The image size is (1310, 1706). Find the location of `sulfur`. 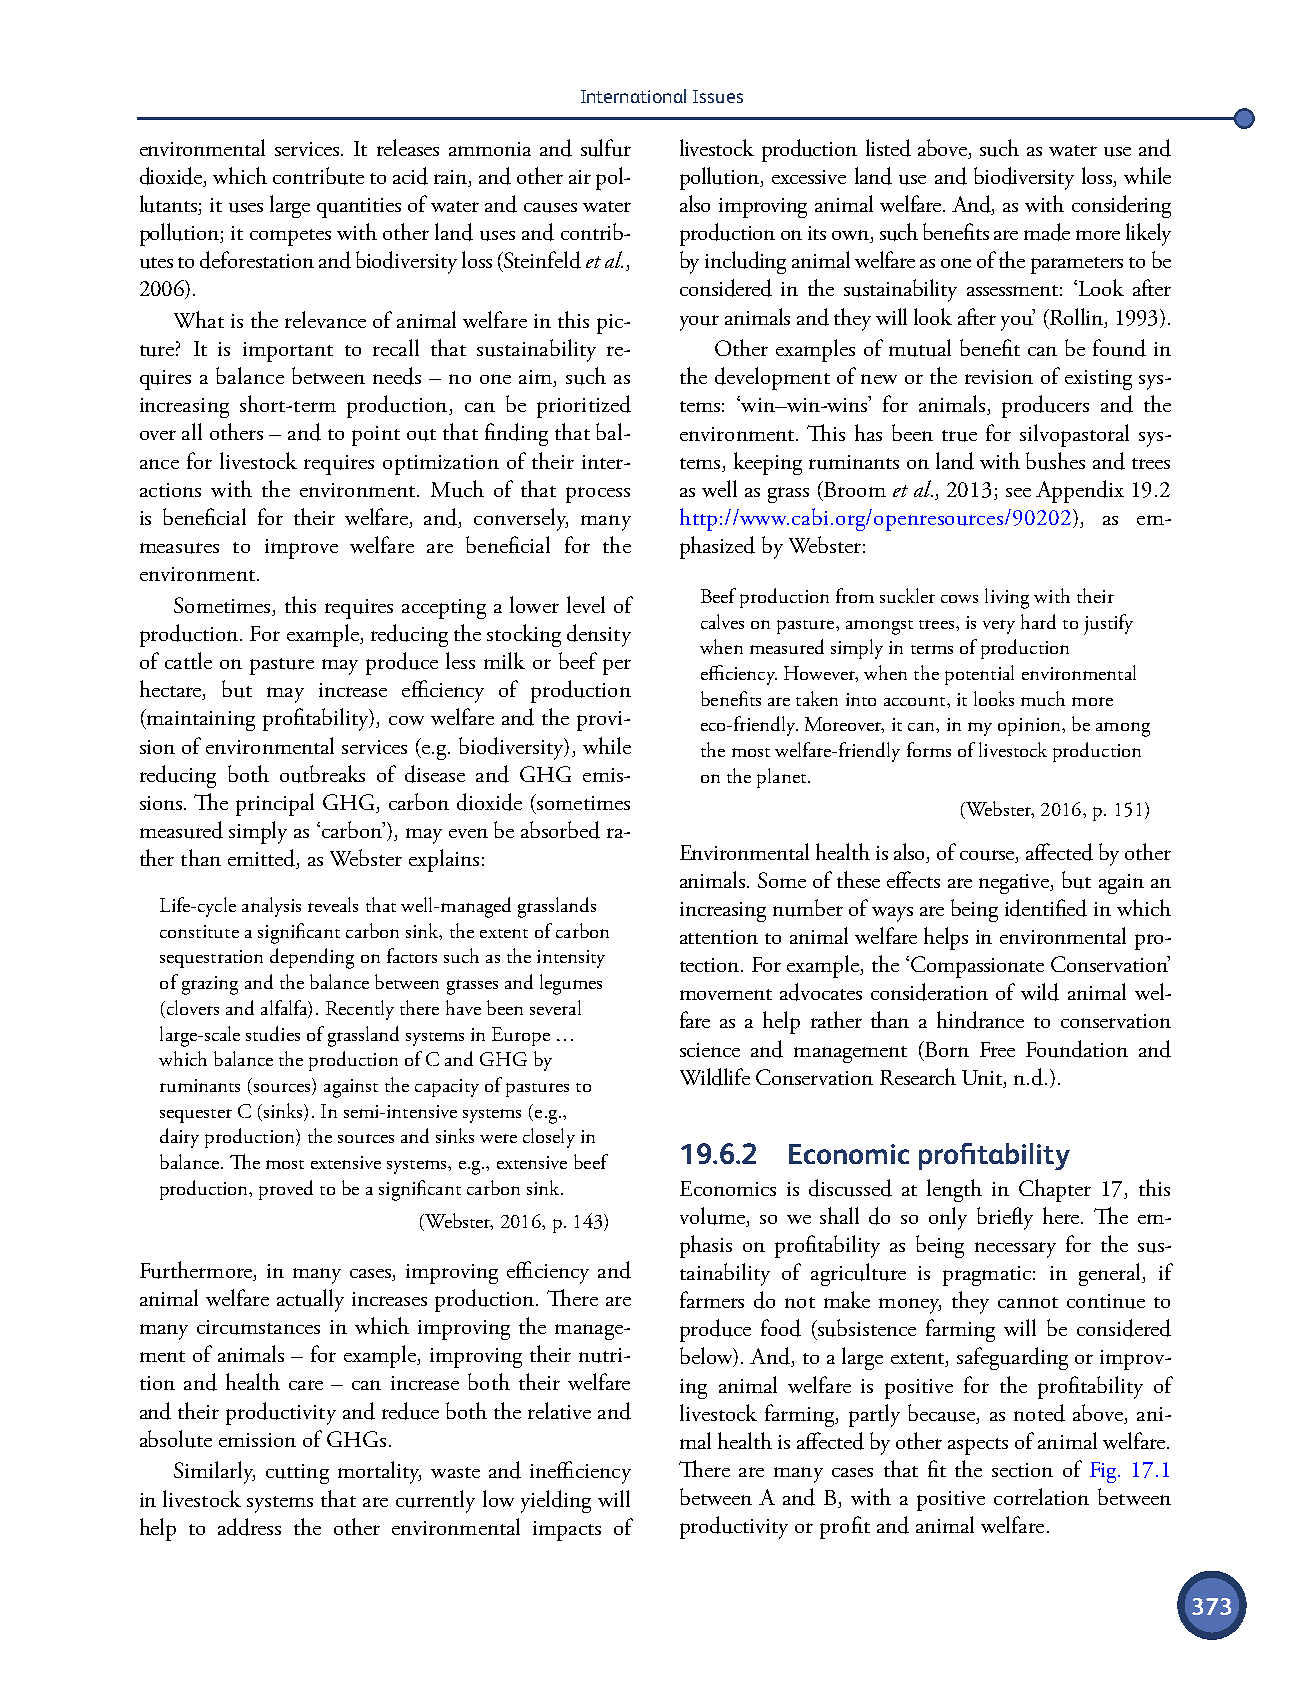

sulfur is located at coordinates (606, 148).
